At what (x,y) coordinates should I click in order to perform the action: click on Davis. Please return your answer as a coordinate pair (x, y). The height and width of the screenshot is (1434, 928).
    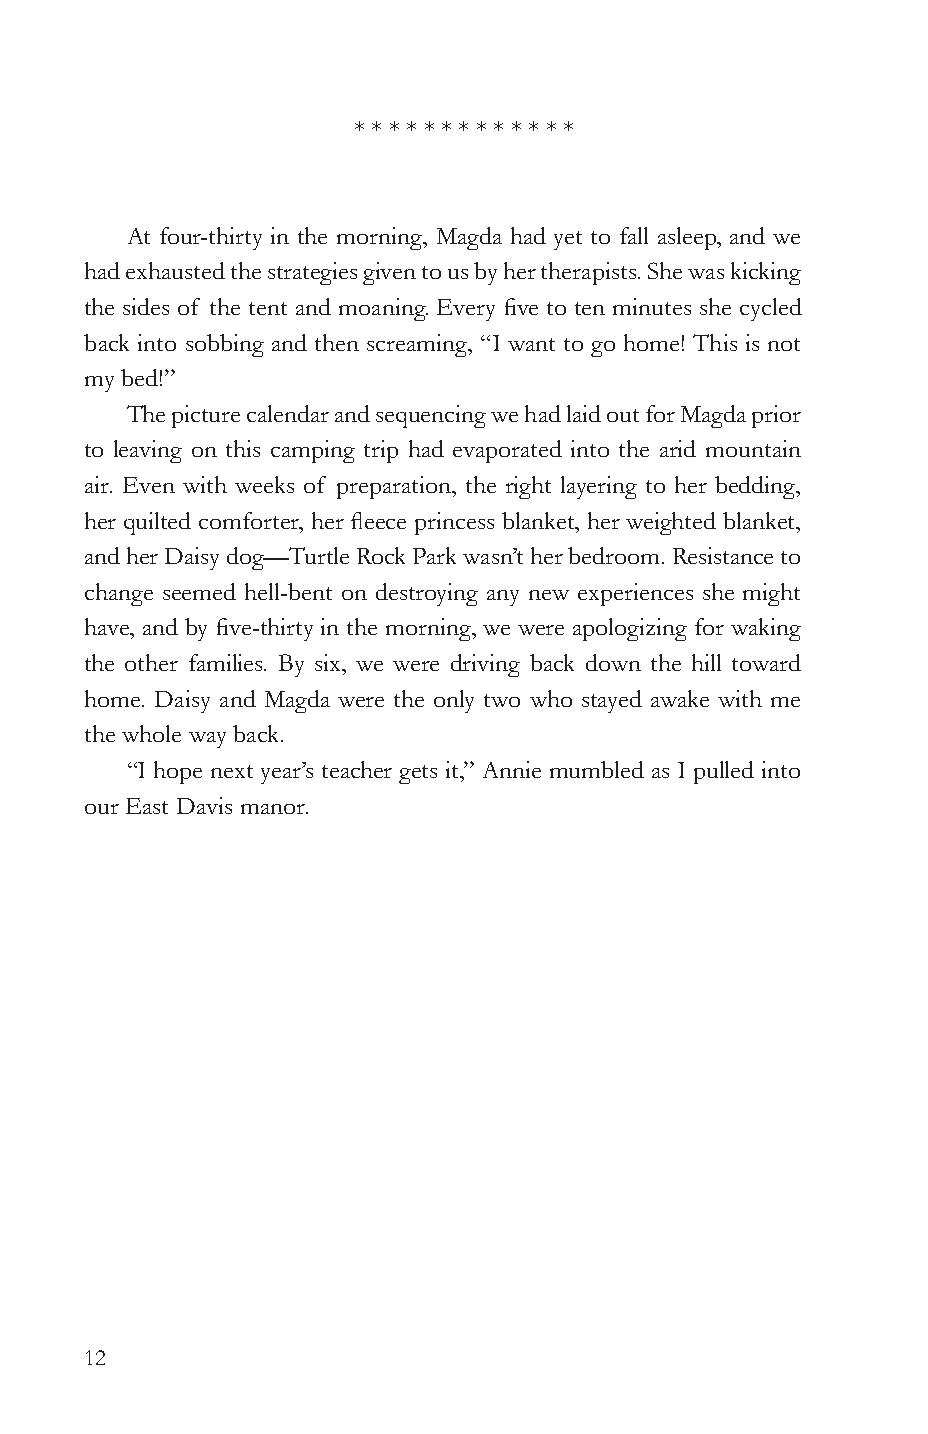
    Looking at the image, I should click on (204, 805).
